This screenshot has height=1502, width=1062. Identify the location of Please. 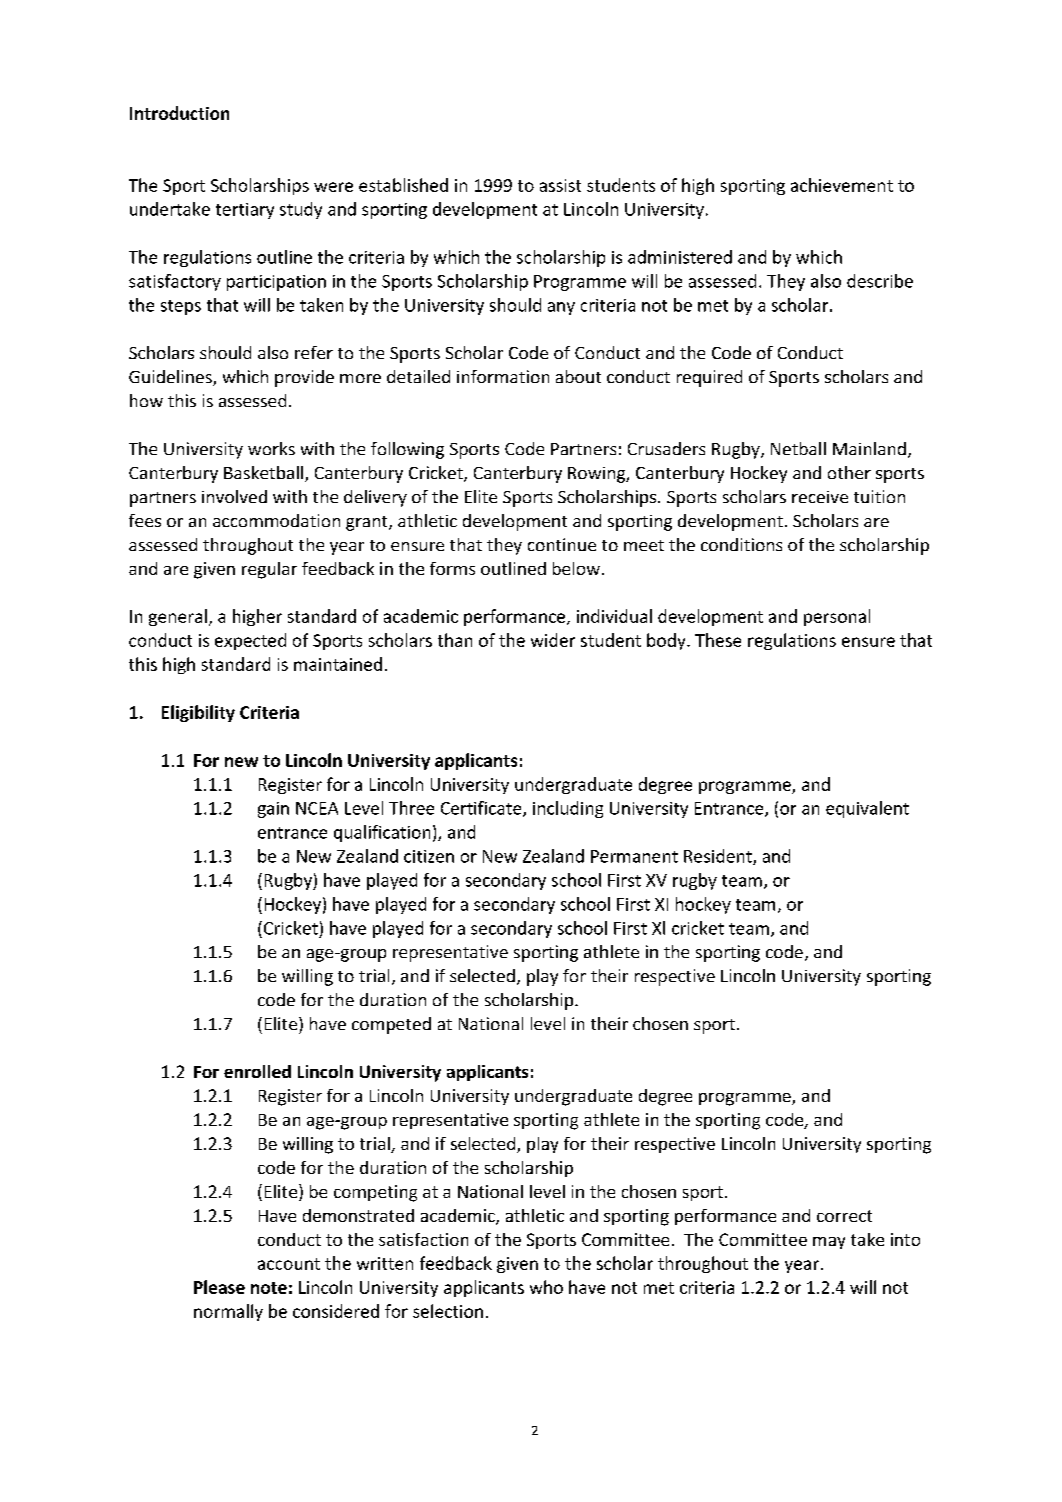
(219, 1287).
